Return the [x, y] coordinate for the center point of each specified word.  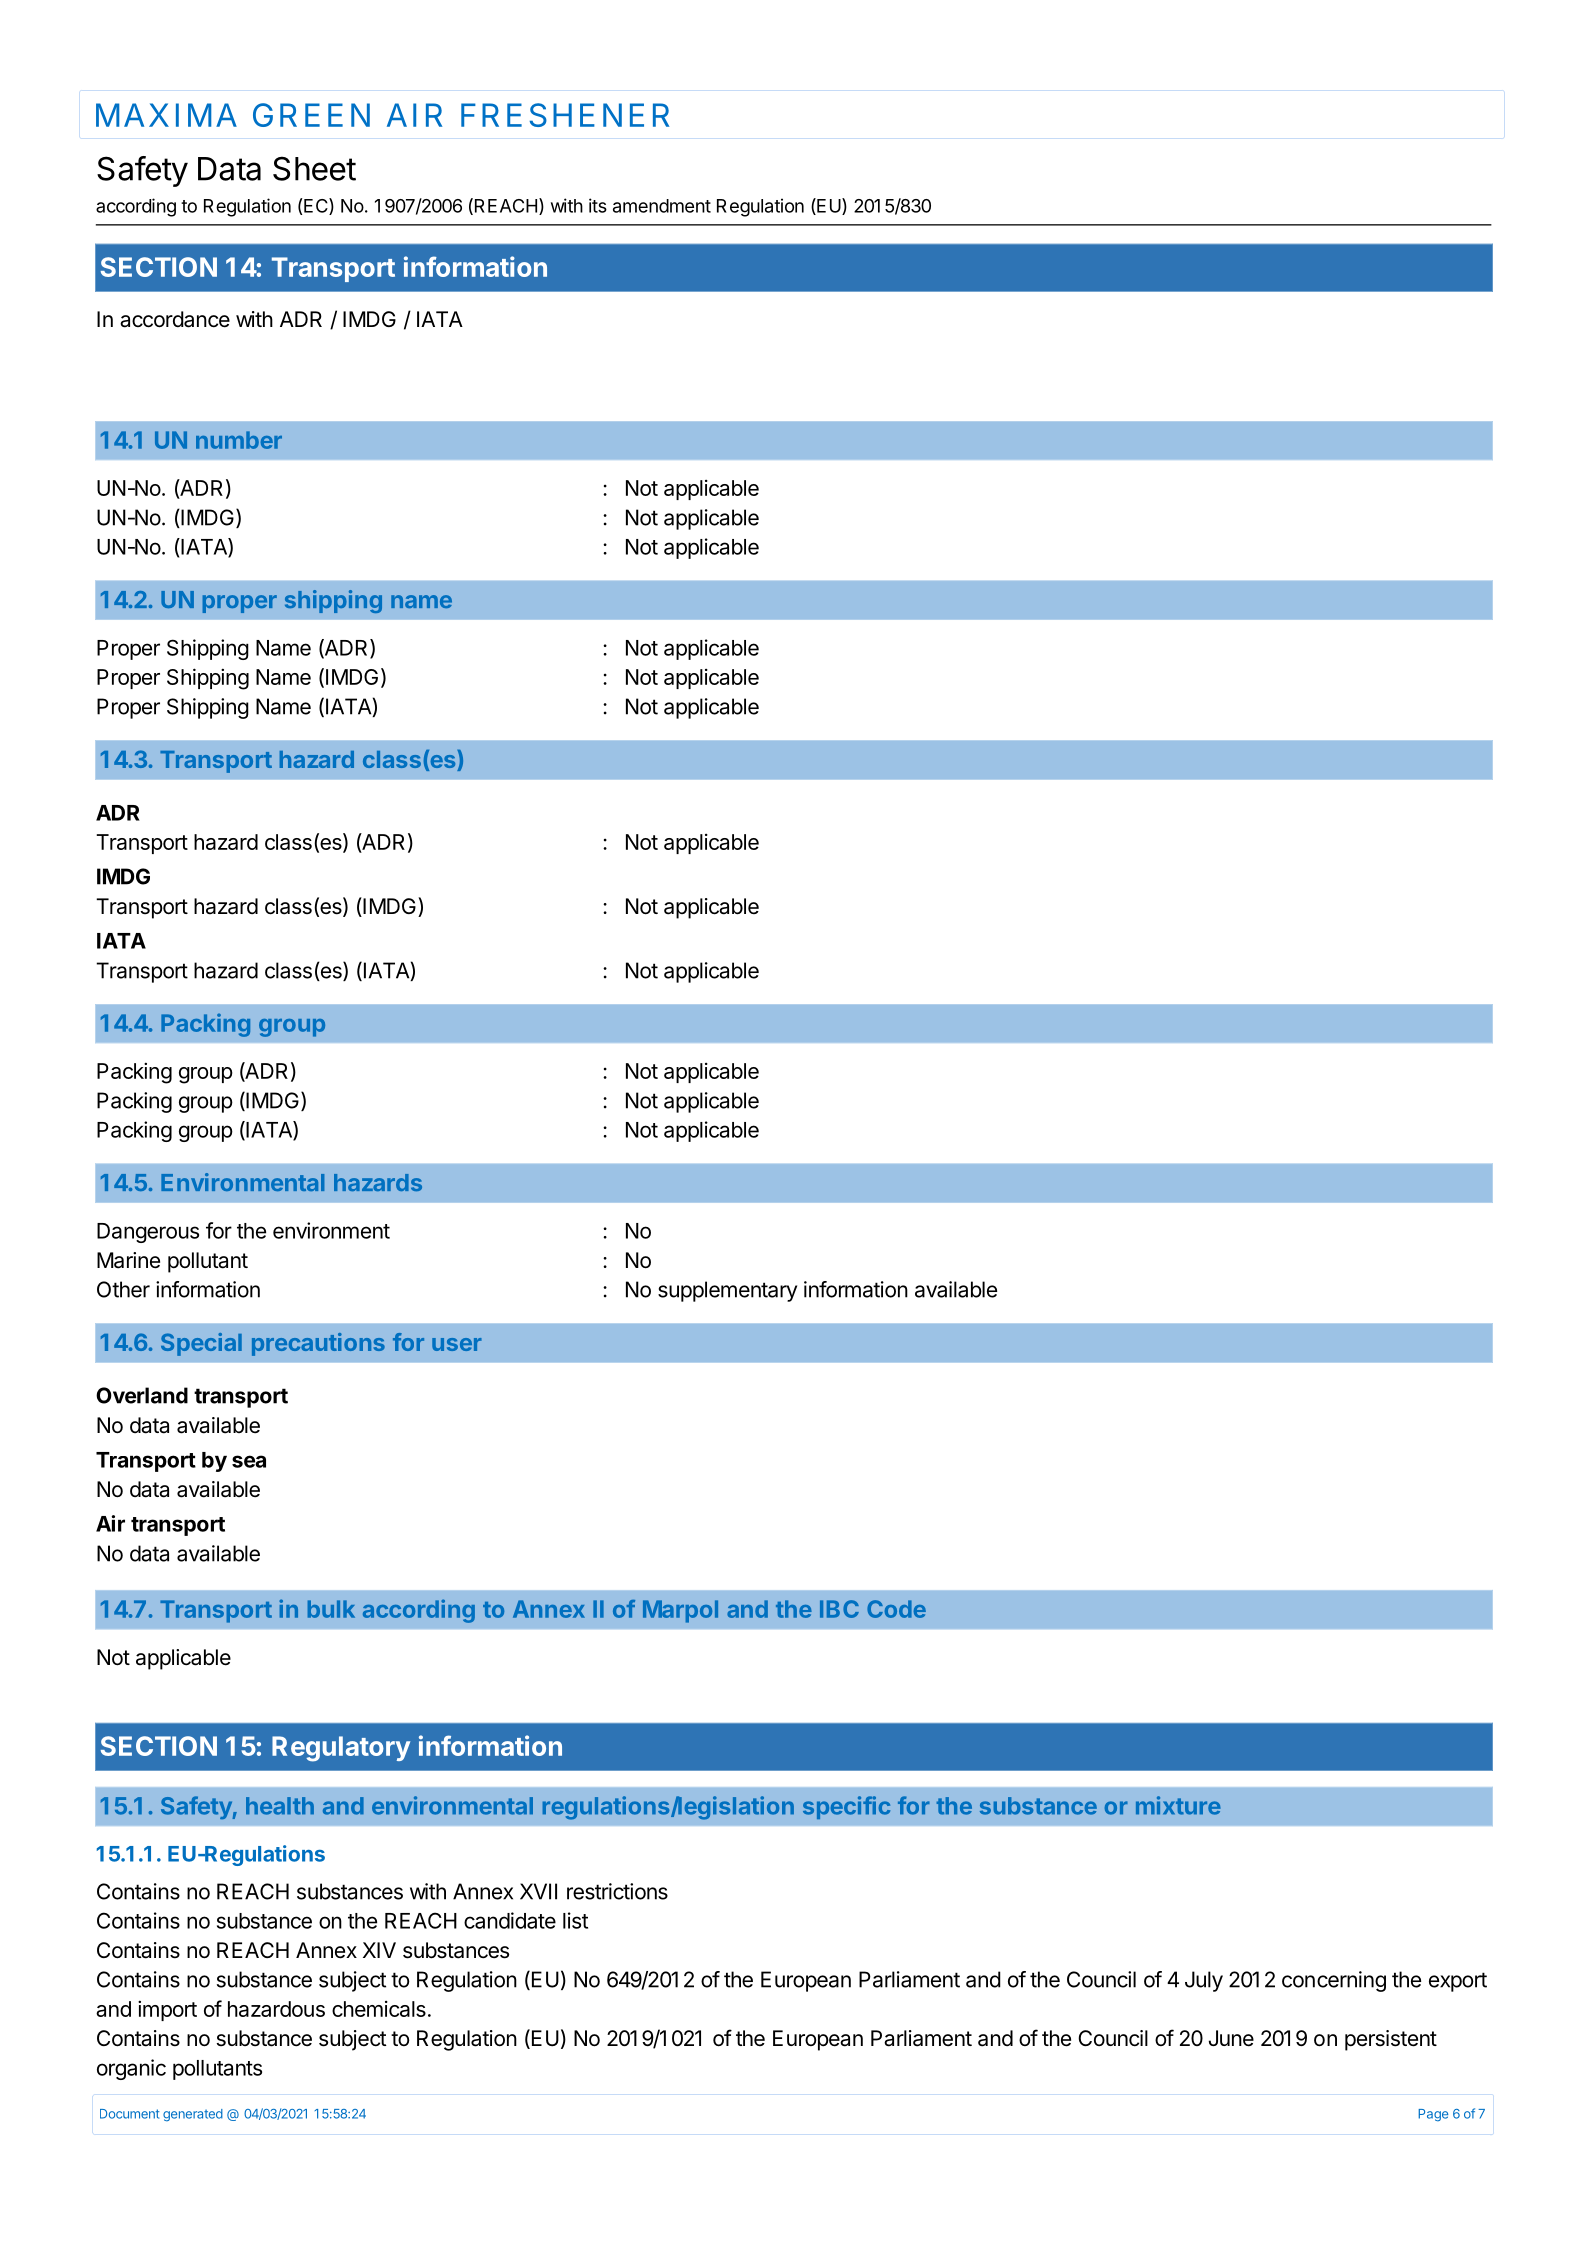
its [598, 205]
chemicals [379, 2009]
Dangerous [148, 1233]
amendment [662, 206]
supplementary [727, 1291]
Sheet [314, 168]
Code [896, 1609]
